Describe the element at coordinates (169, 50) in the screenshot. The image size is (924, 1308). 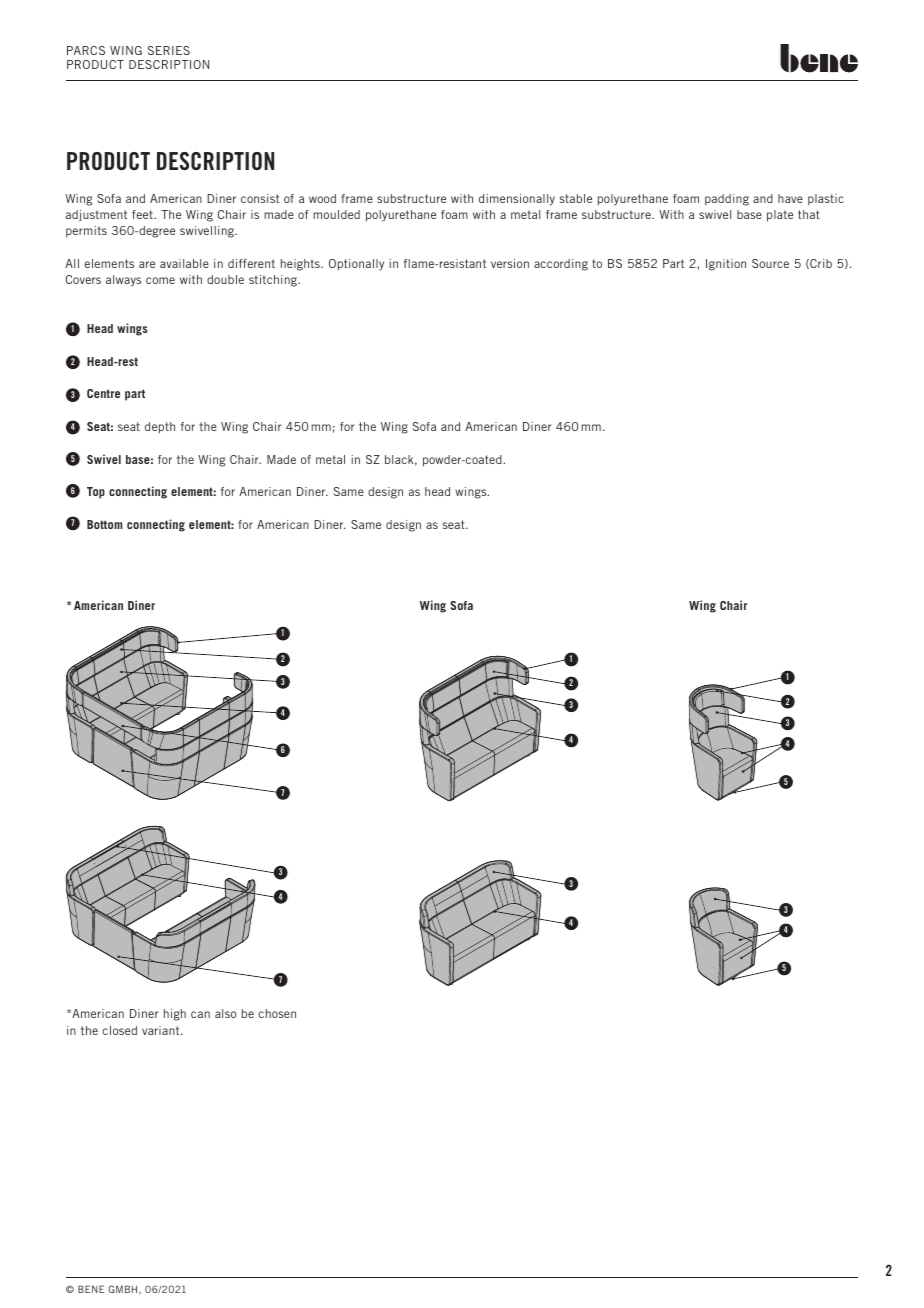
I see `SERIES` at that location.
